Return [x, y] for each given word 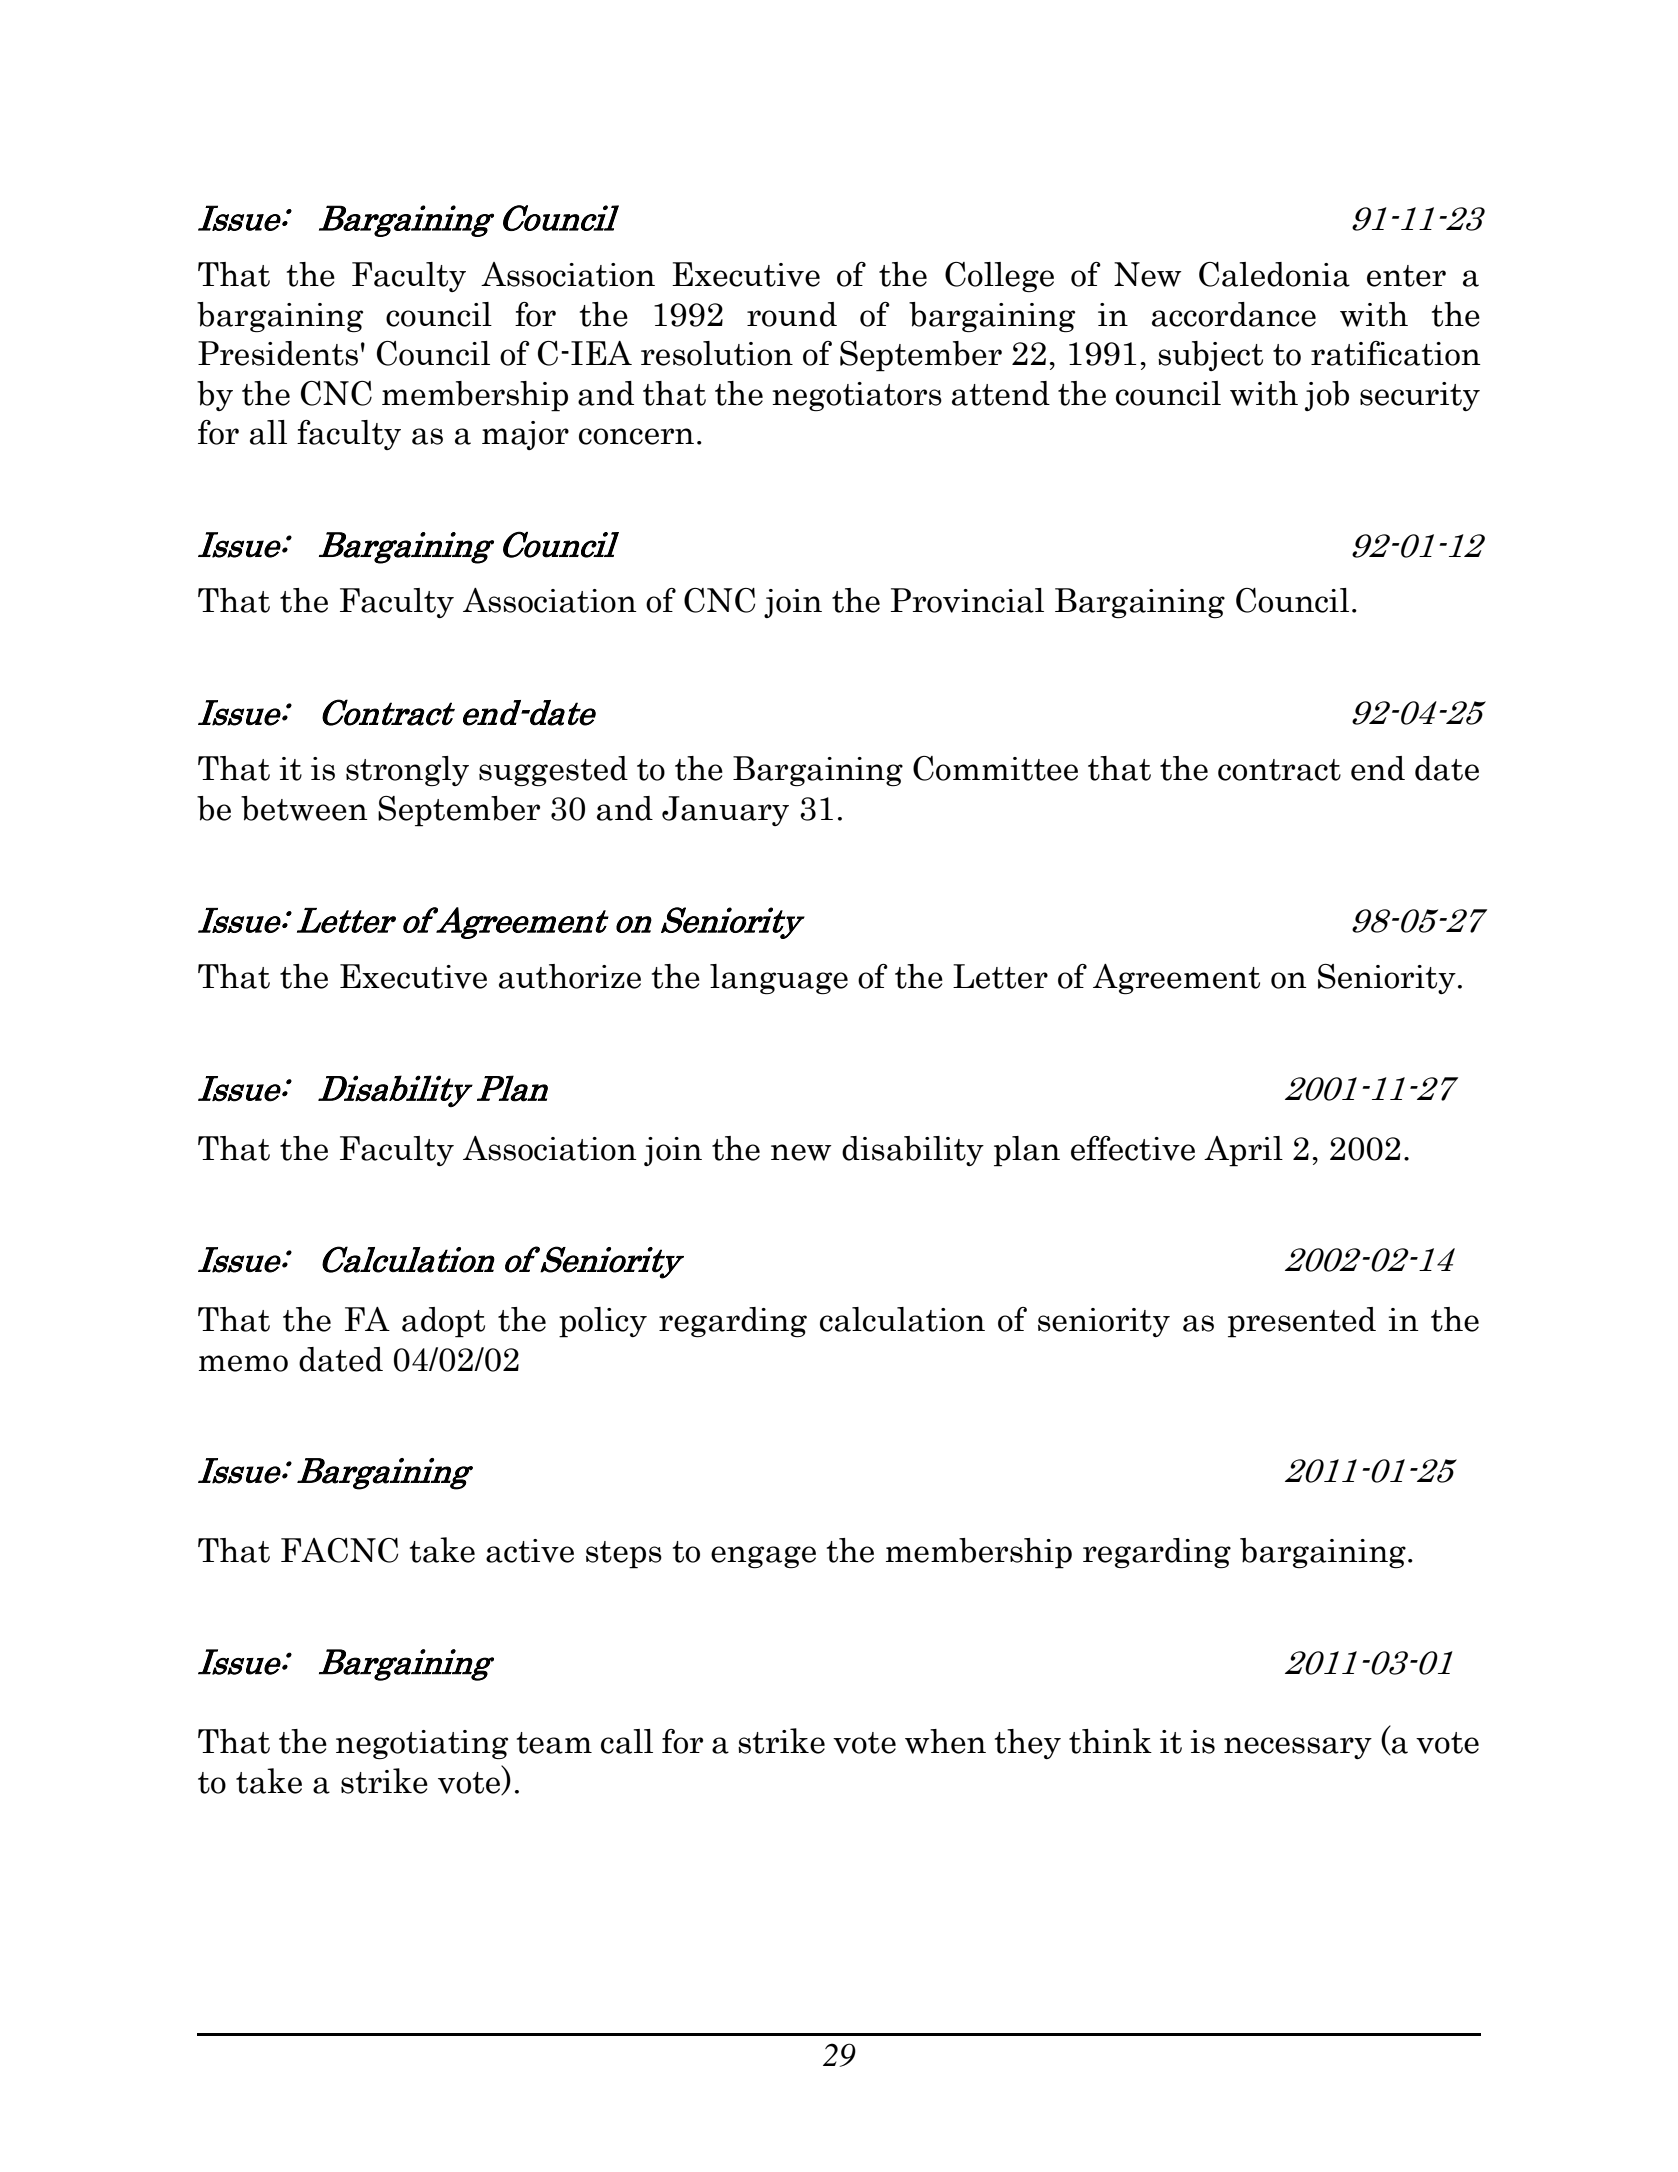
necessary [1298, 1748]
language [779, 979]
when [945, 1741]
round [792, 314]
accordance [1234, 314]
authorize [570, 976]
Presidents [278, 353]
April [1243, 1151]
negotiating [422, 1744]
